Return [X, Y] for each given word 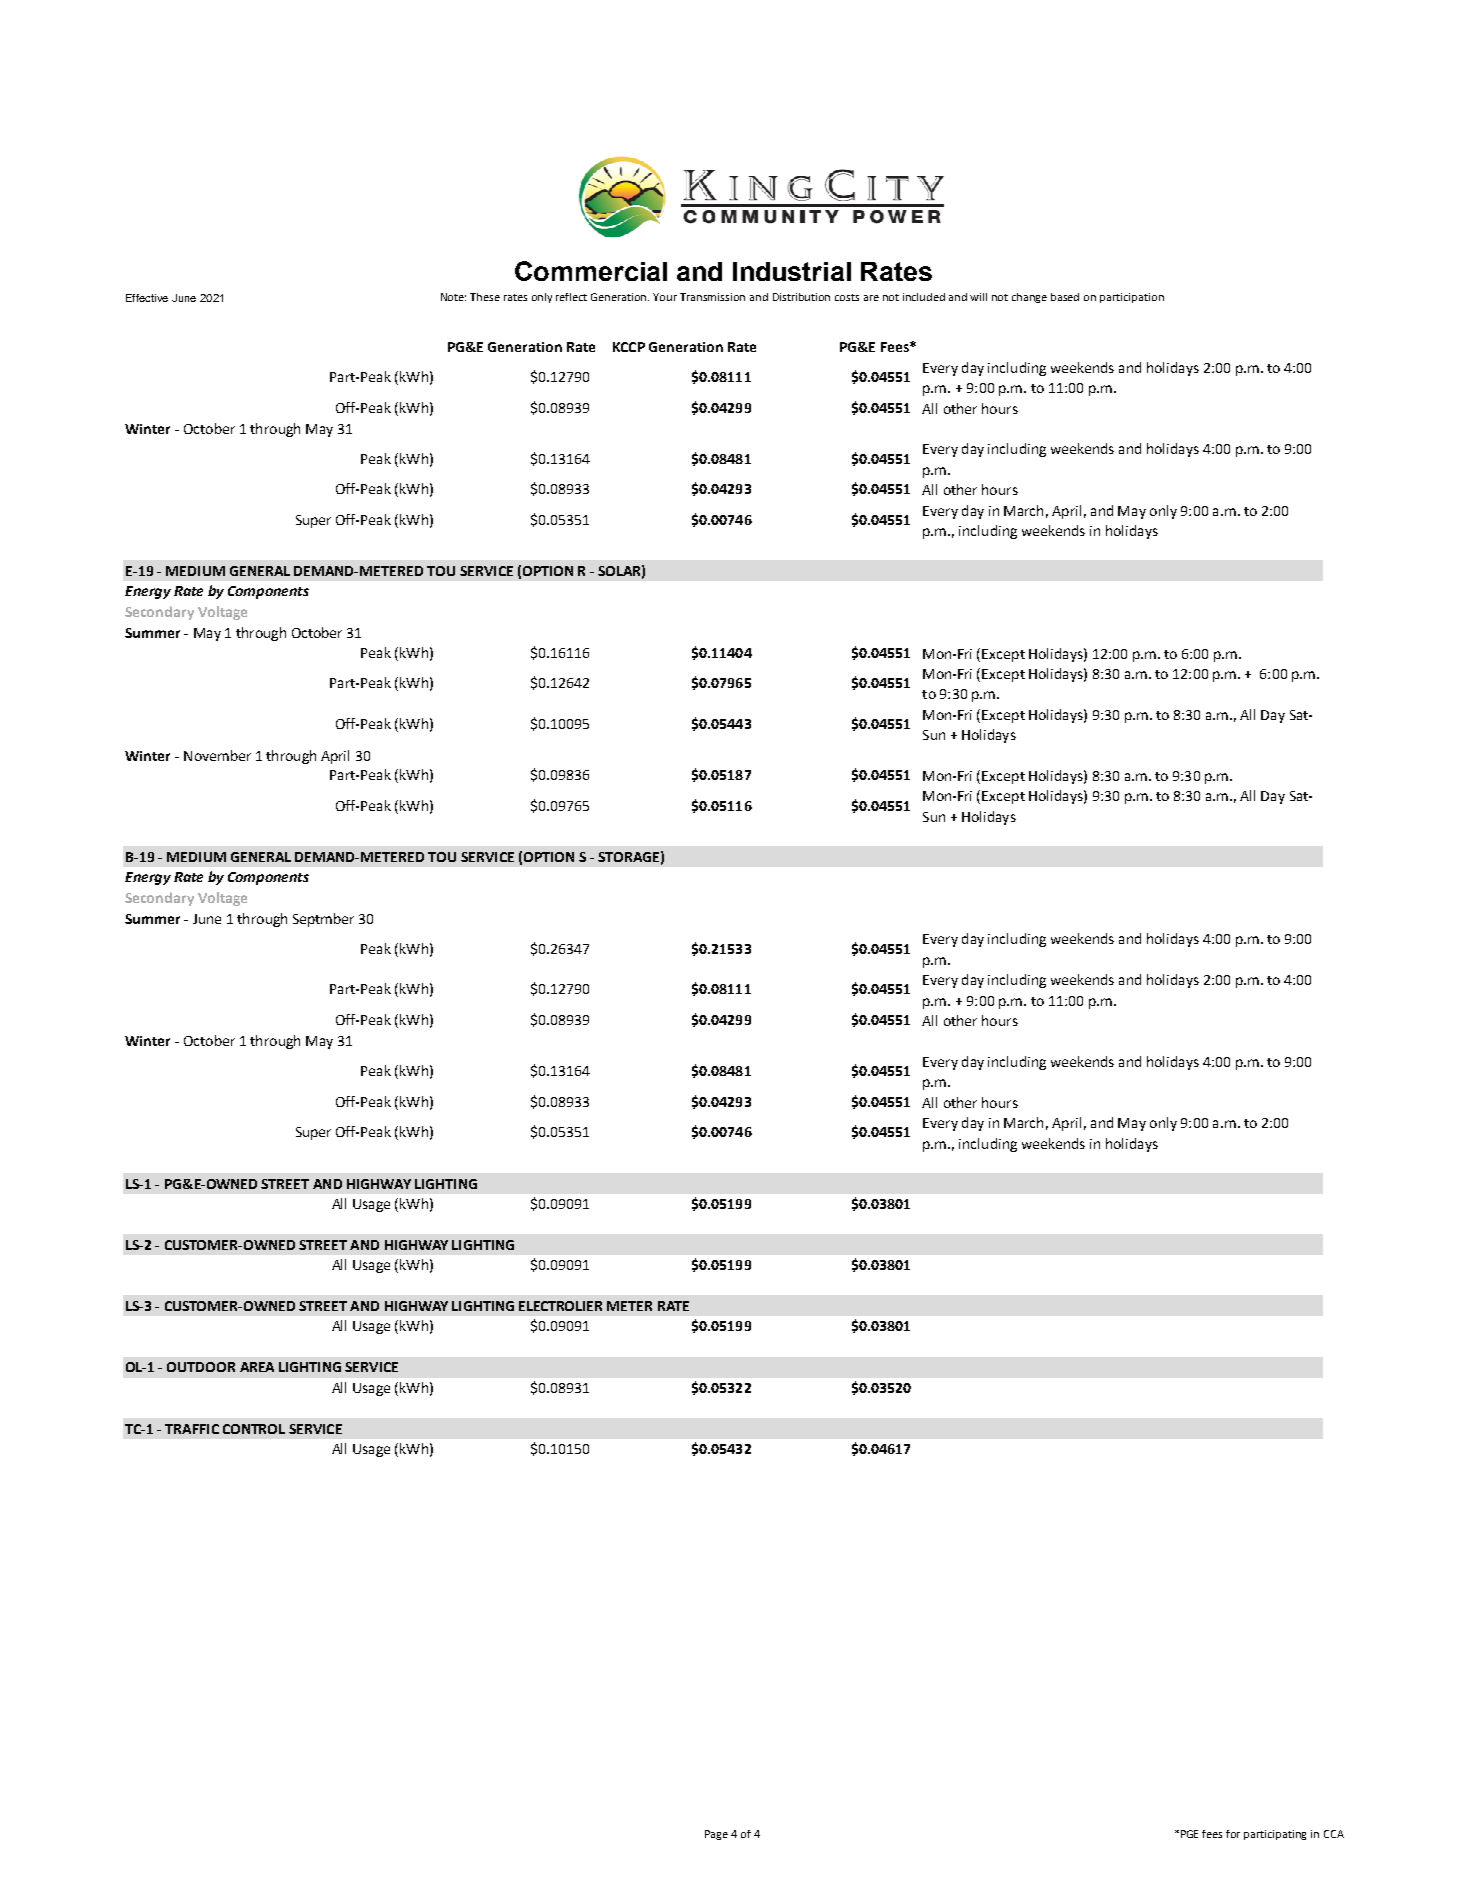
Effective [147, 298]
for [1233, 1834]
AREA [257, 1367]
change [1029, 298]
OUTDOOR [201, 1367]
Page [716, 1835]
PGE [1189, 1834]
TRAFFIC [192, 1429]
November [217, 755]
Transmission [712, 297]
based [1065, 297]
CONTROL [254, 1429]
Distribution [801, 297]
